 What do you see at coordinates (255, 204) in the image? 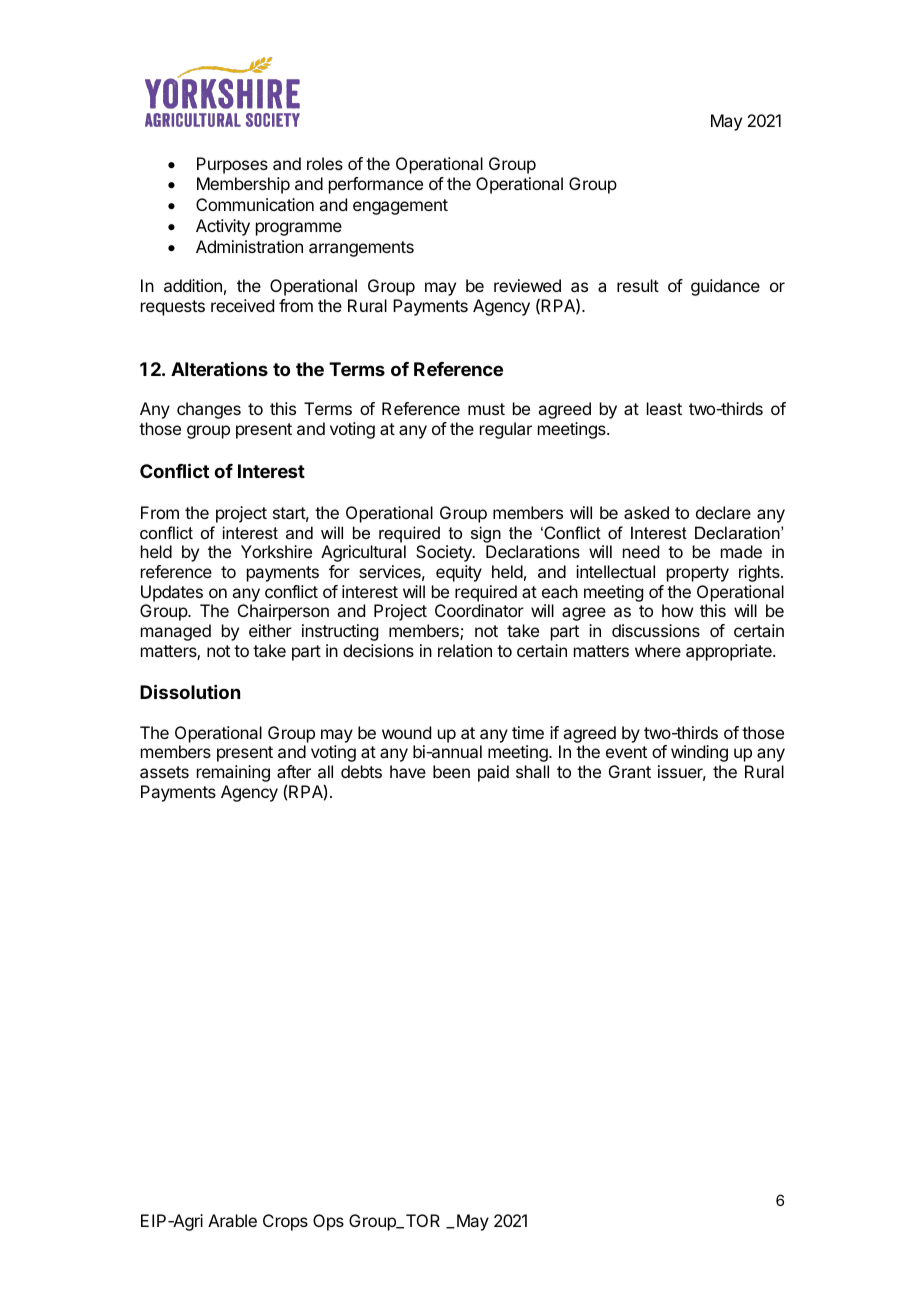
I see `Communication` at bounding box center [255, 204].
